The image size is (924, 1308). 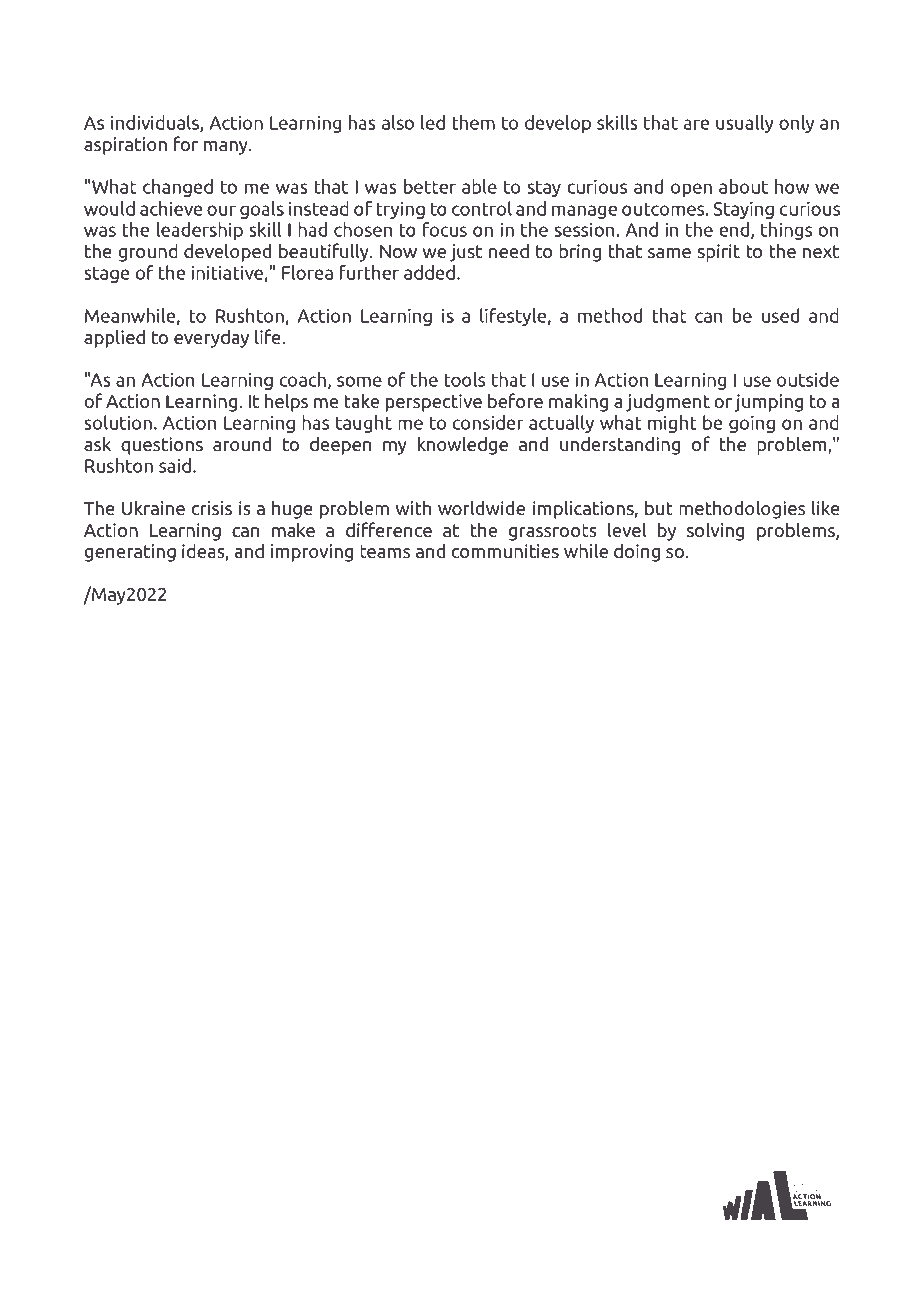 I want to click on usually, so click(x=745, y=124).
